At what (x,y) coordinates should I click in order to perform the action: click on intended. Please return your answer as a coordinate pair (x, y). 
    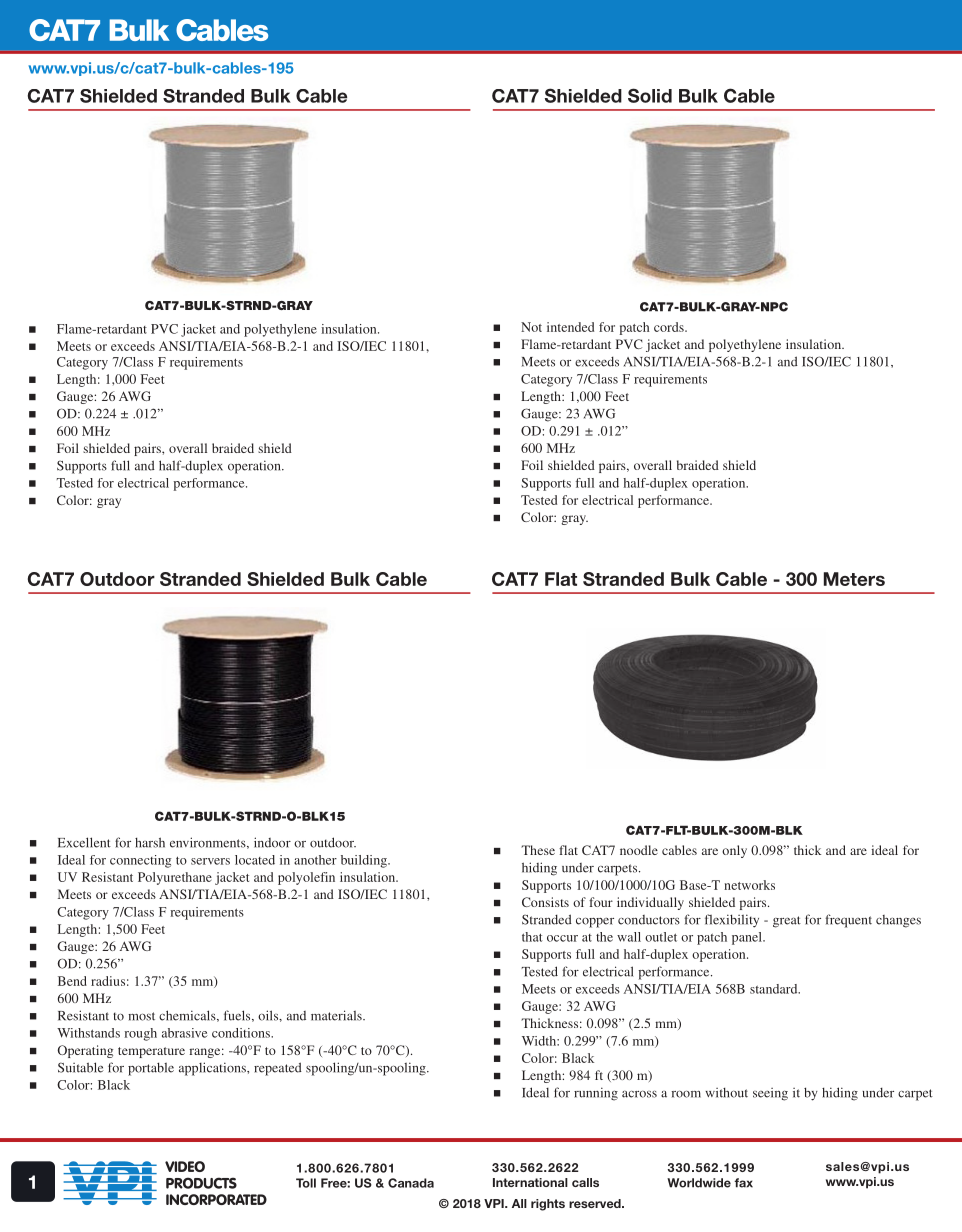
    Looking at the image, I should click on (570, 327).
